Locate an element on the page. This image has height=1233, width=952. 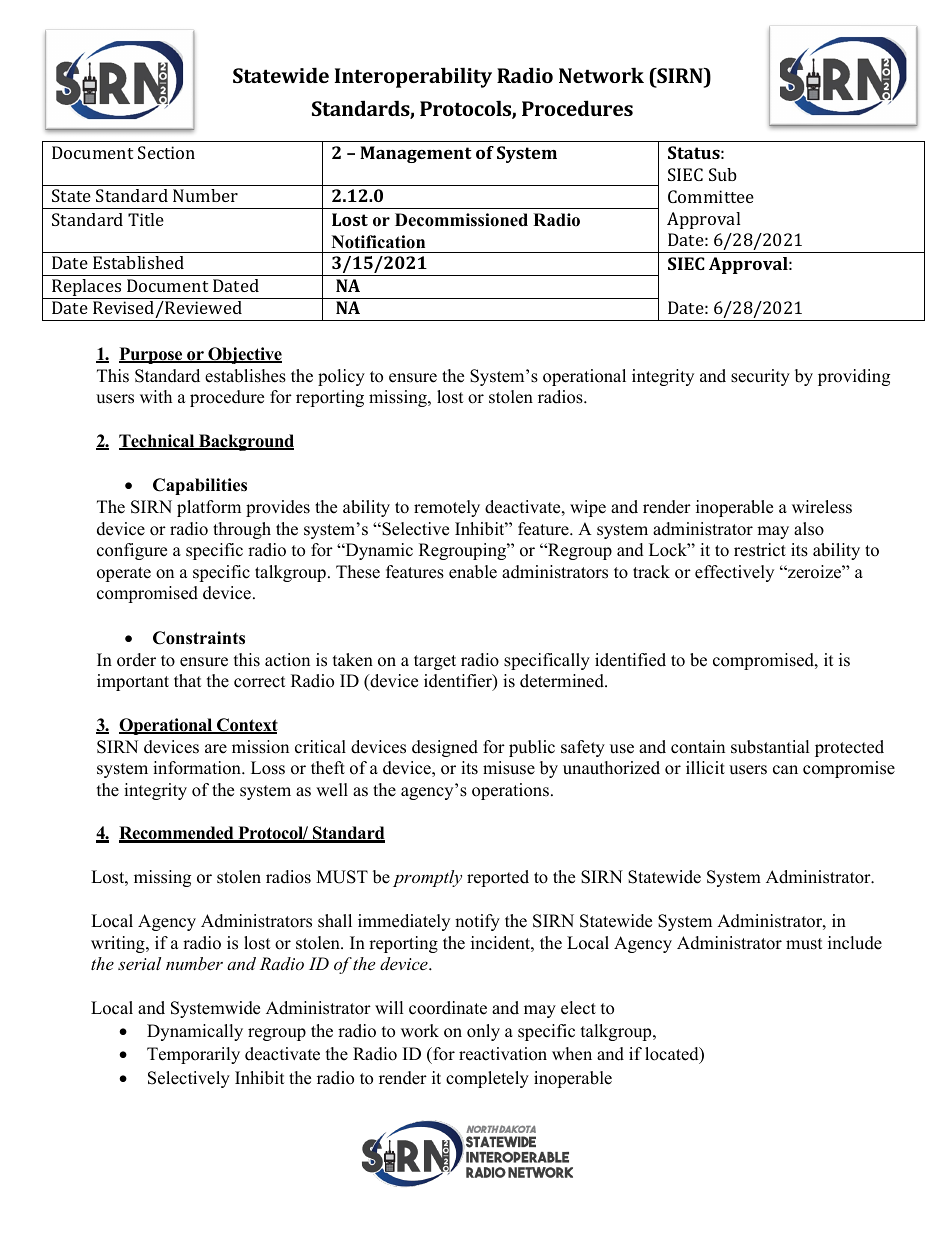
Capabilities is located at coordinates (200, 486).
